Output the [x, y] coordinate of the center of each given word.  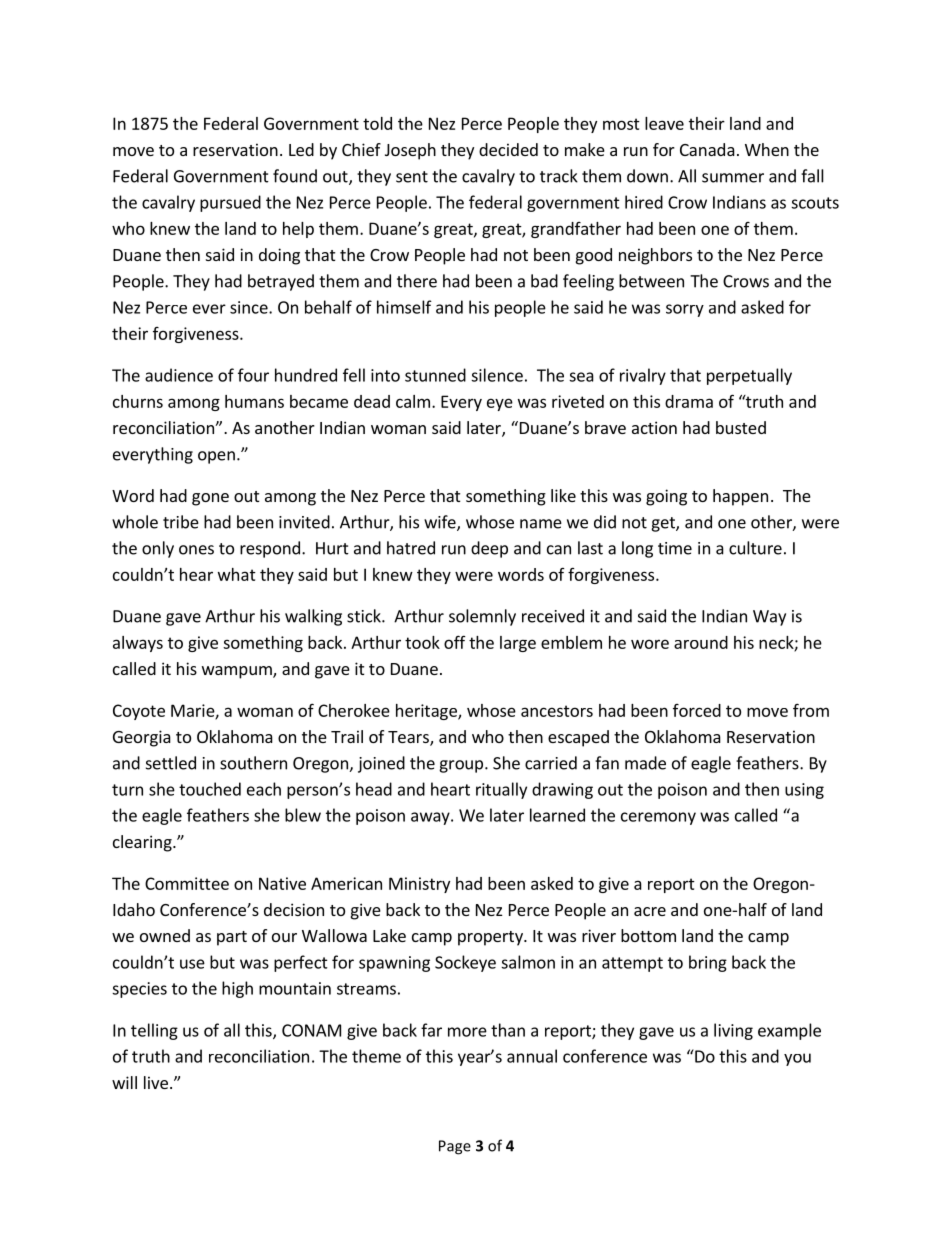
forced [697, 710]
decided [508, 149]
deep [489, 549]
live [156, 1082]
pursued [230, 203]
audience [179, 375]
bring [708, 963]
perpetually [749, 376]
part [232, 938]
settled [171, 763]
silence [497, 375]
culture [755, 548]
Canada [707, 149]
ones [196, 550]
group [461, 766]
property [491, 938]
